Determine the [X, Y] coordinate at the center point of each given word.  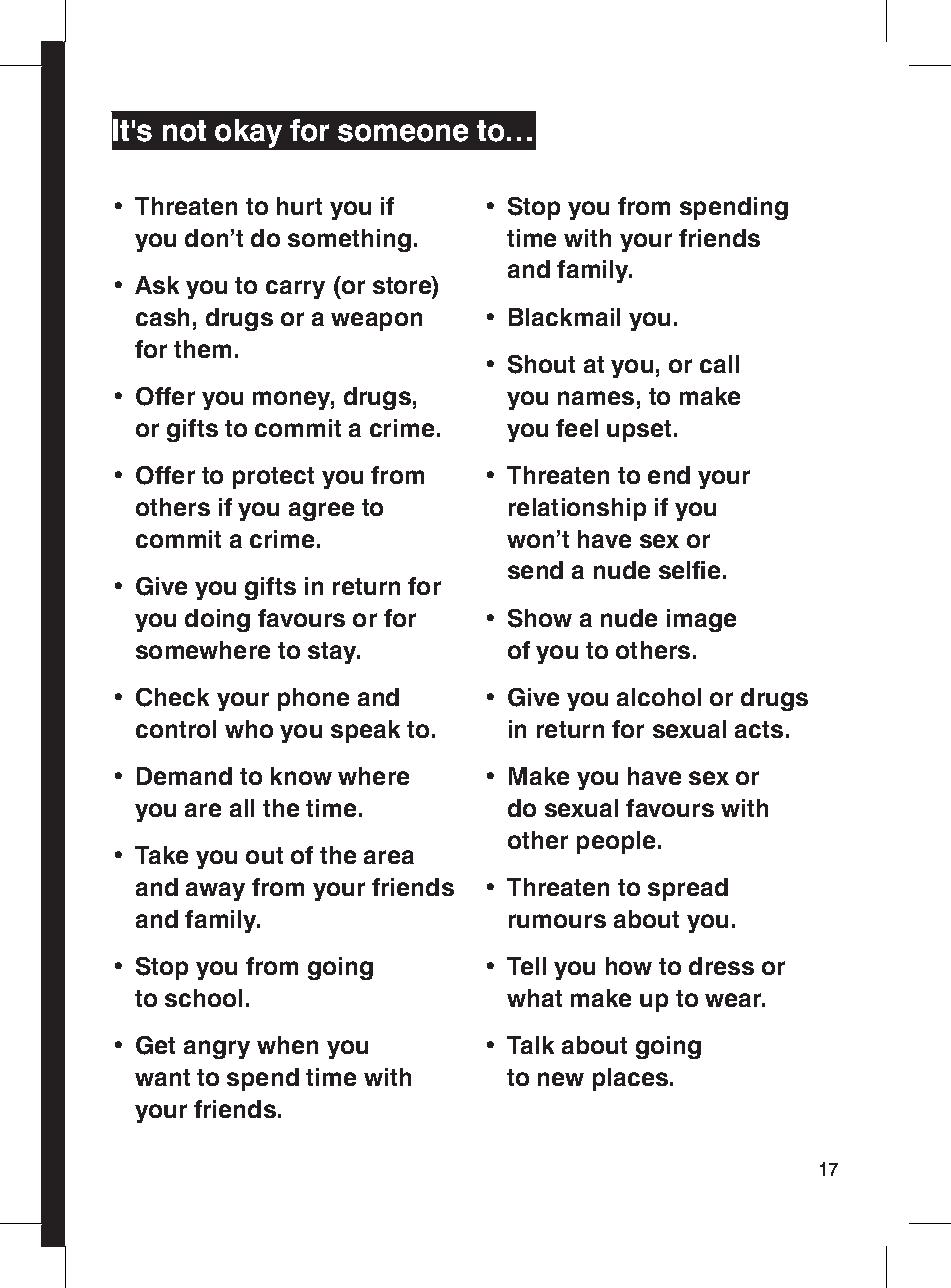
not [184, 131]
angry [217, 1049]
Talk [530, 1045]
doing [217, 620]
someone [403, 133]
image [701, 620]
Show [540, 618]
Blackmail [564, 317]
